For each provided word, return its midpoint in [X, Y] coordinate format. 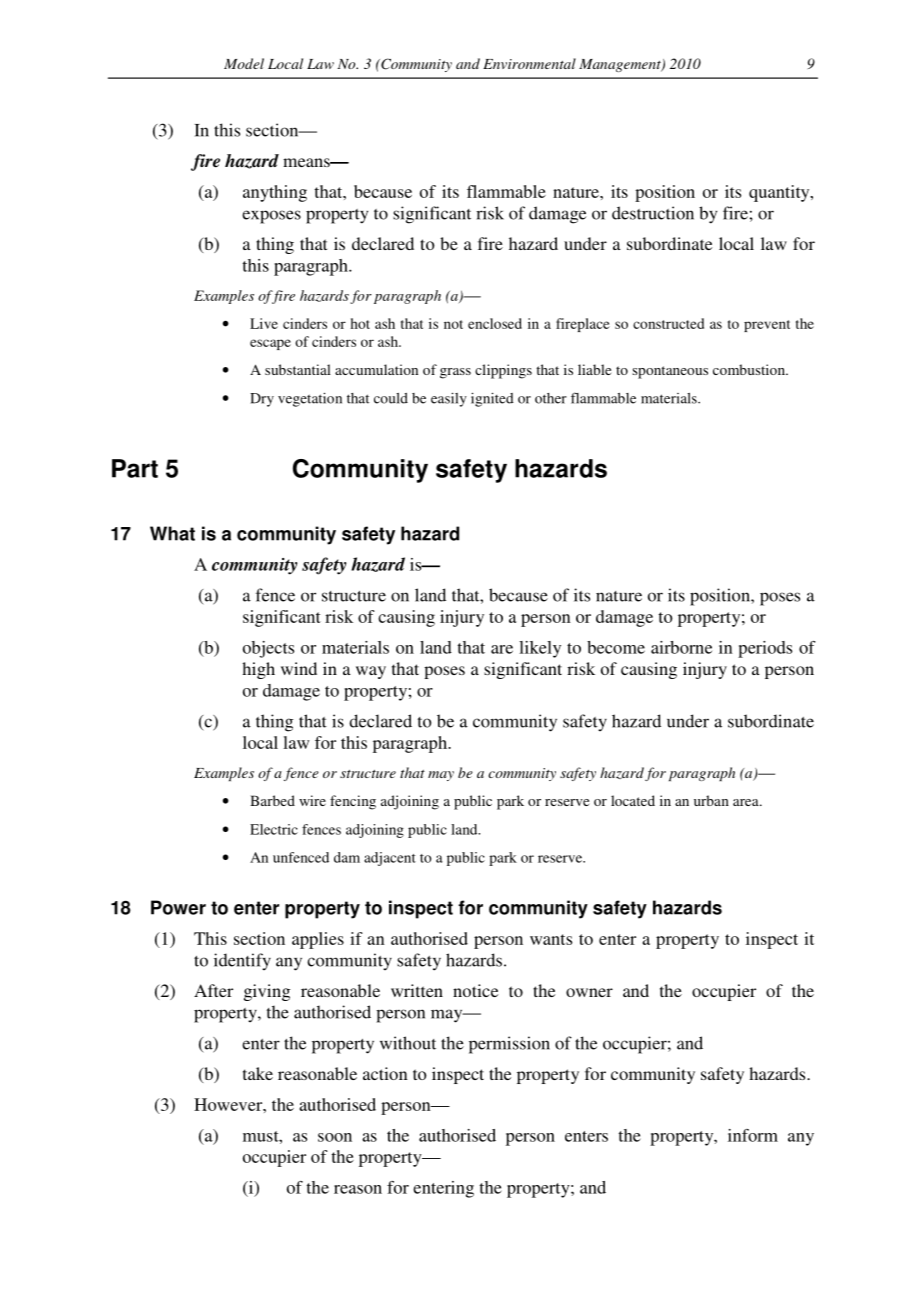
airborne [681, 647]
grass [455, 373]
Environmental [529, 63]
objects [268, 649]
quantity [780, 193]
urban [711, 800]
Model [244, 63]
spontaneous [670, 372]
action [385, 1073]
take [258, 1073]
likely [540, 649]
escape [270, 344]
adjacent [390, 859]
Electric [274, 829]
